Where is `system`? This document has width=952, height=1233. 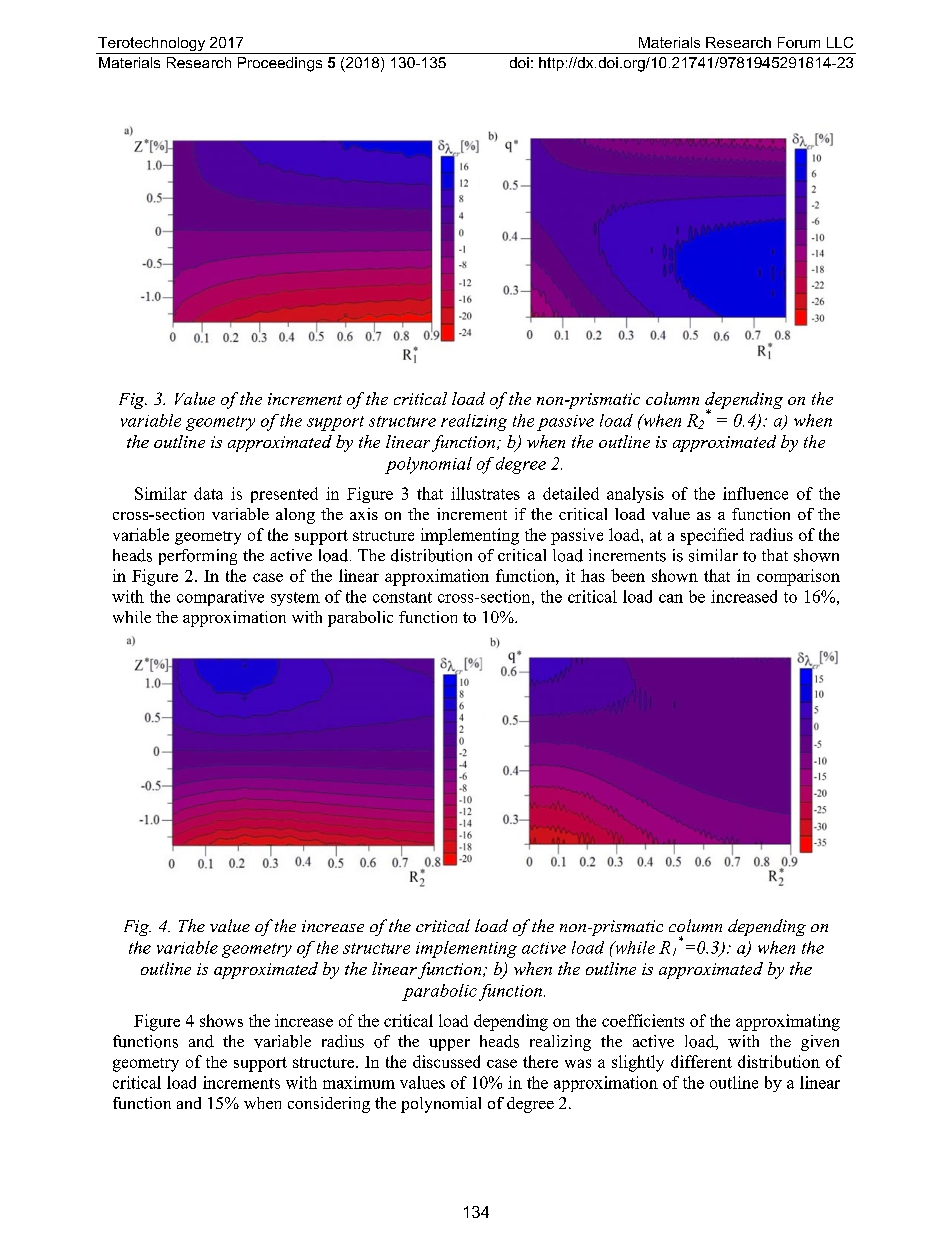 system is located at coordinates (295, 599).
